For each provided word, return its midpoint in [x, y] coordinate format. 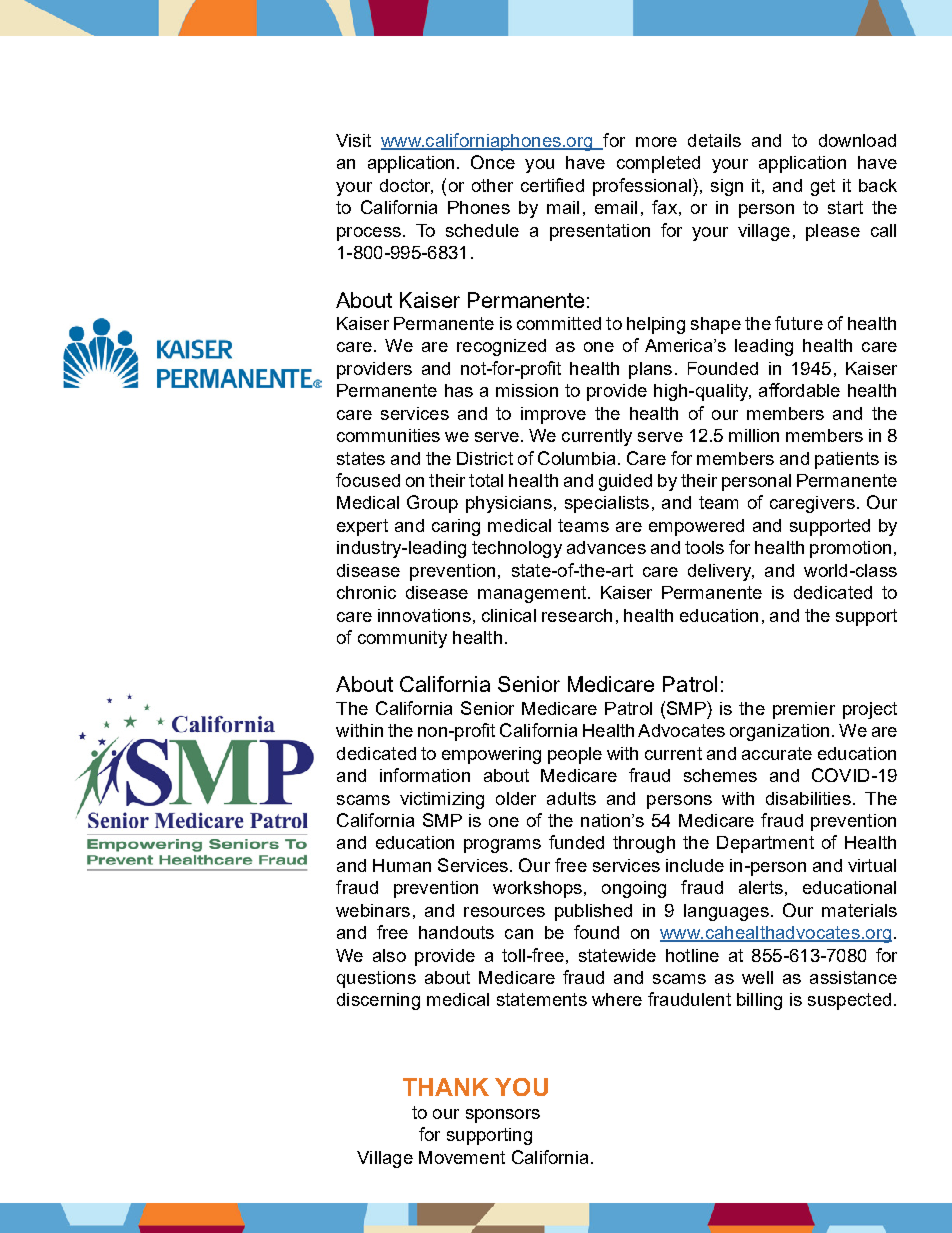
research [577, 615]
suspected [849, 1001]
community [402, 639]
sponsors [503, 1116]
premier [804, 710]
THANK [446, 1087]
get [823, 187]
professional [642, 187]
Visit [353, 140]
